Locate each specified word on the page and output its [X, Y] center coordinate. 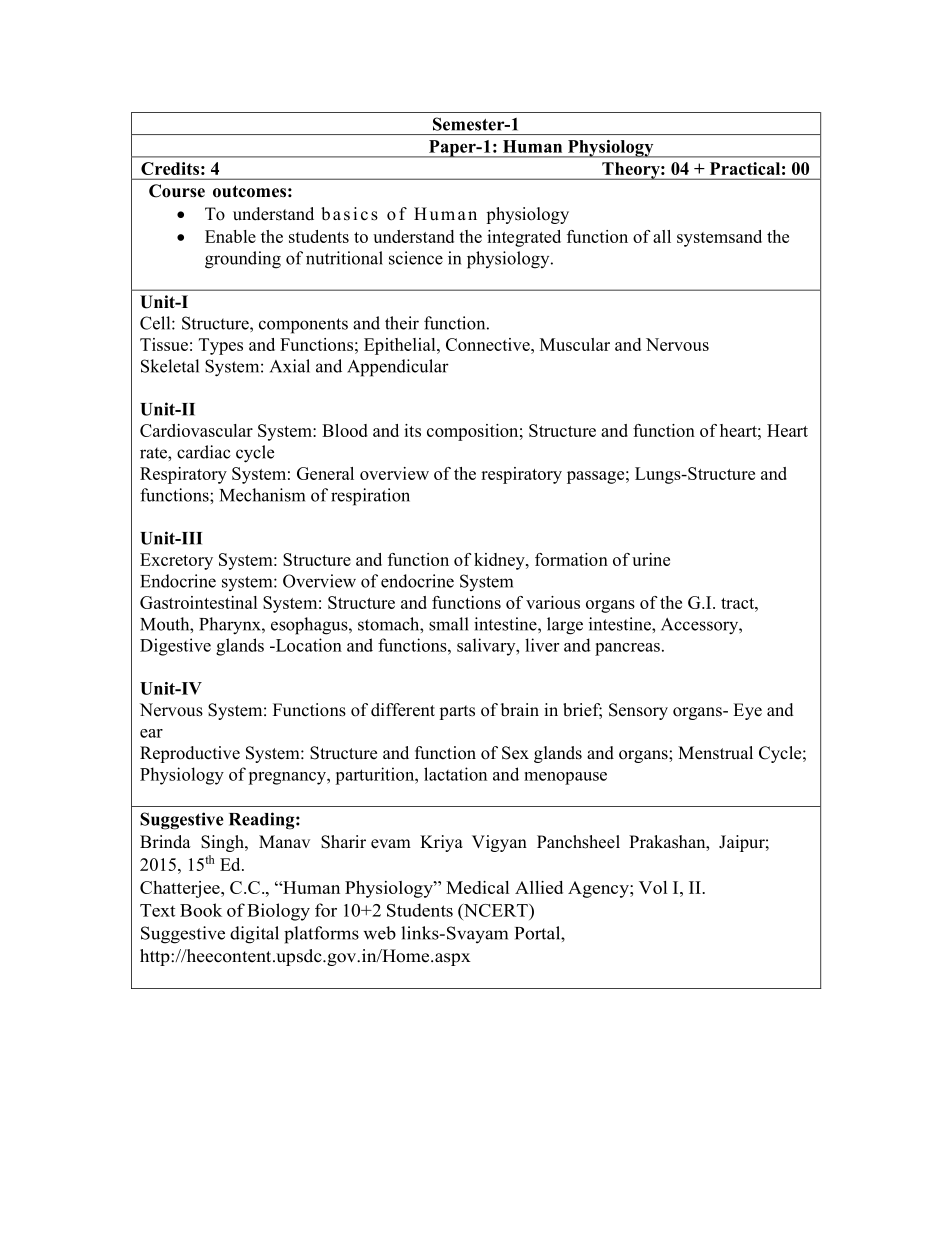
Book [201, 910]
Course [177, 191]
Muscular [575, 344]
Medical [477, 887]
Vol [653, 887]
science [416, 258]
